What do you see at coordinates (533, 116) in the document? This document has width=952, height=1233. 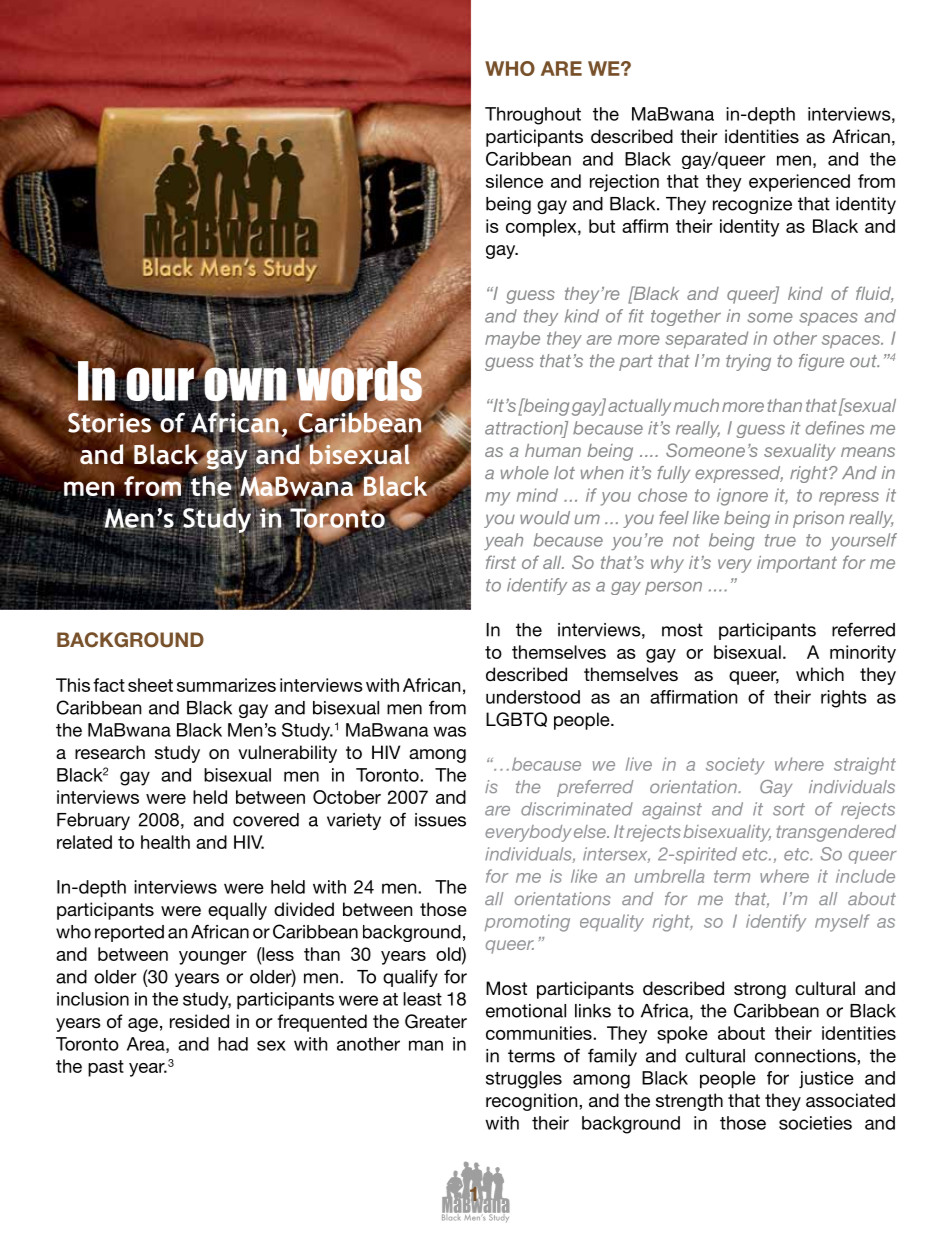 I see `Throughout` at bounding box center [533, 116].
